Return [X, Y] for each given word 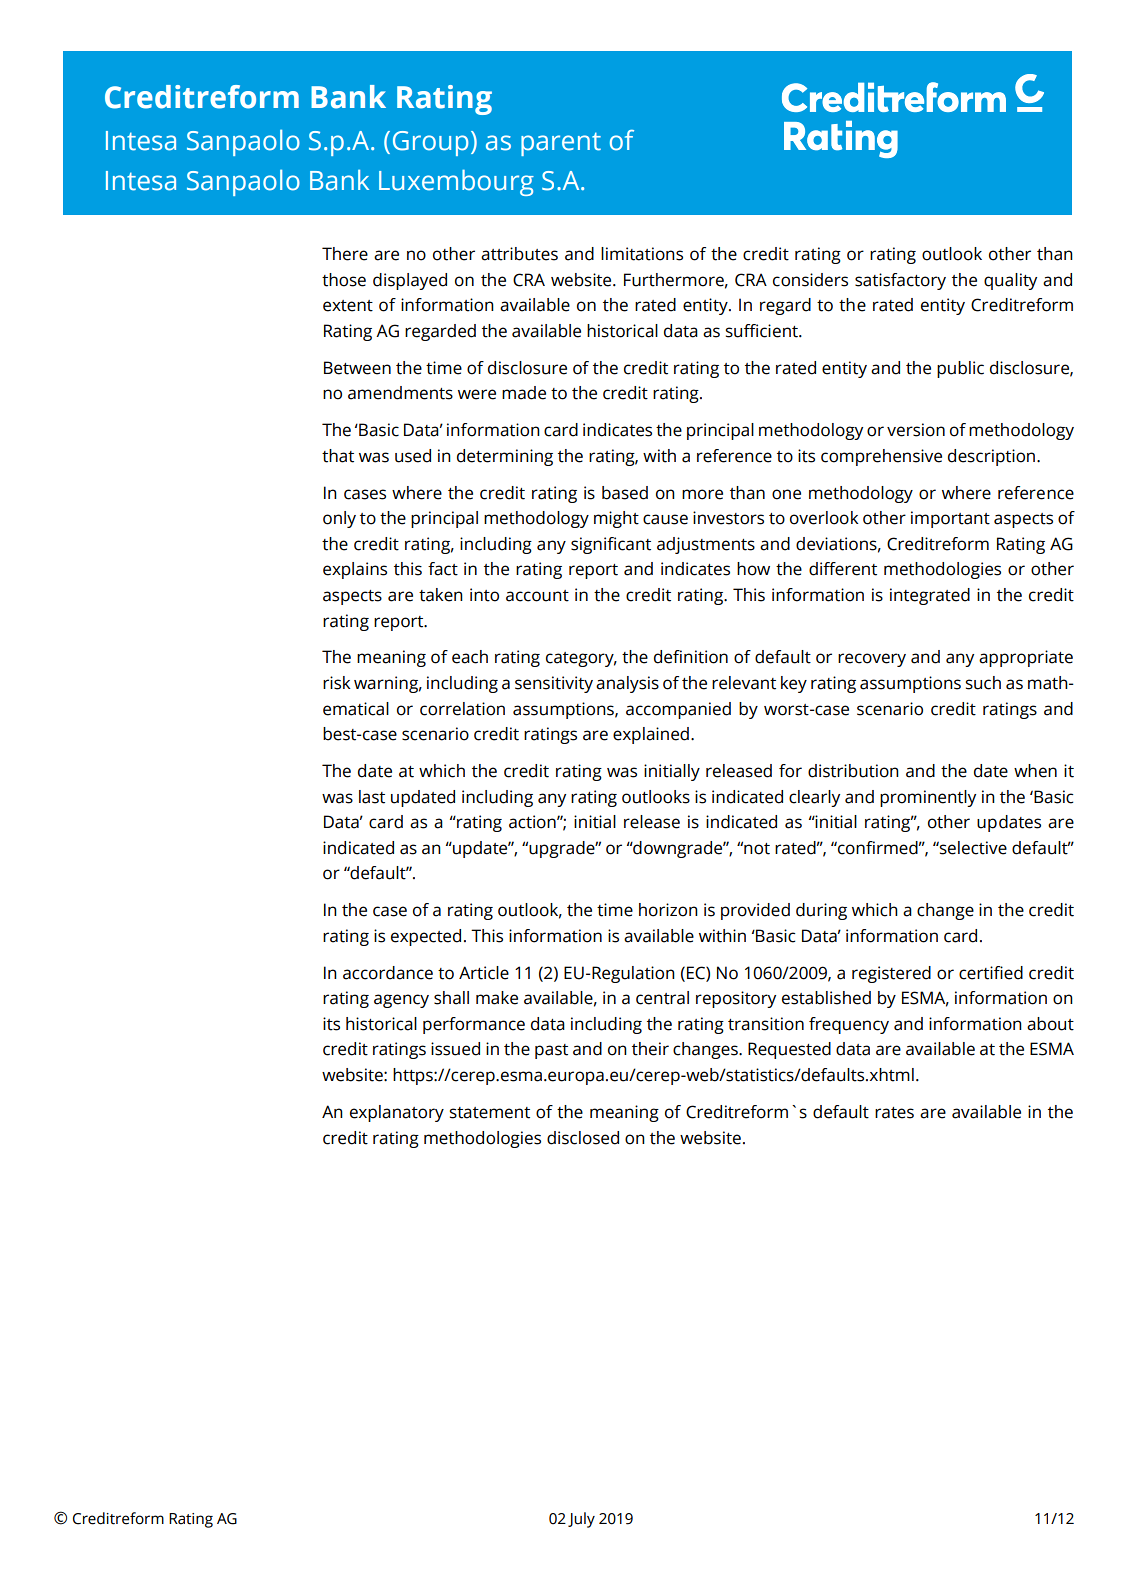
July [581, 1520]
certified [991, 973]
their [650, 1049]
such [983, 683]
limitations [642, 254]
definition [691, 657]
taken [441, 595]
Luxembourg [456, 182]
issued [455, 1049]
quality [1010, 281]
